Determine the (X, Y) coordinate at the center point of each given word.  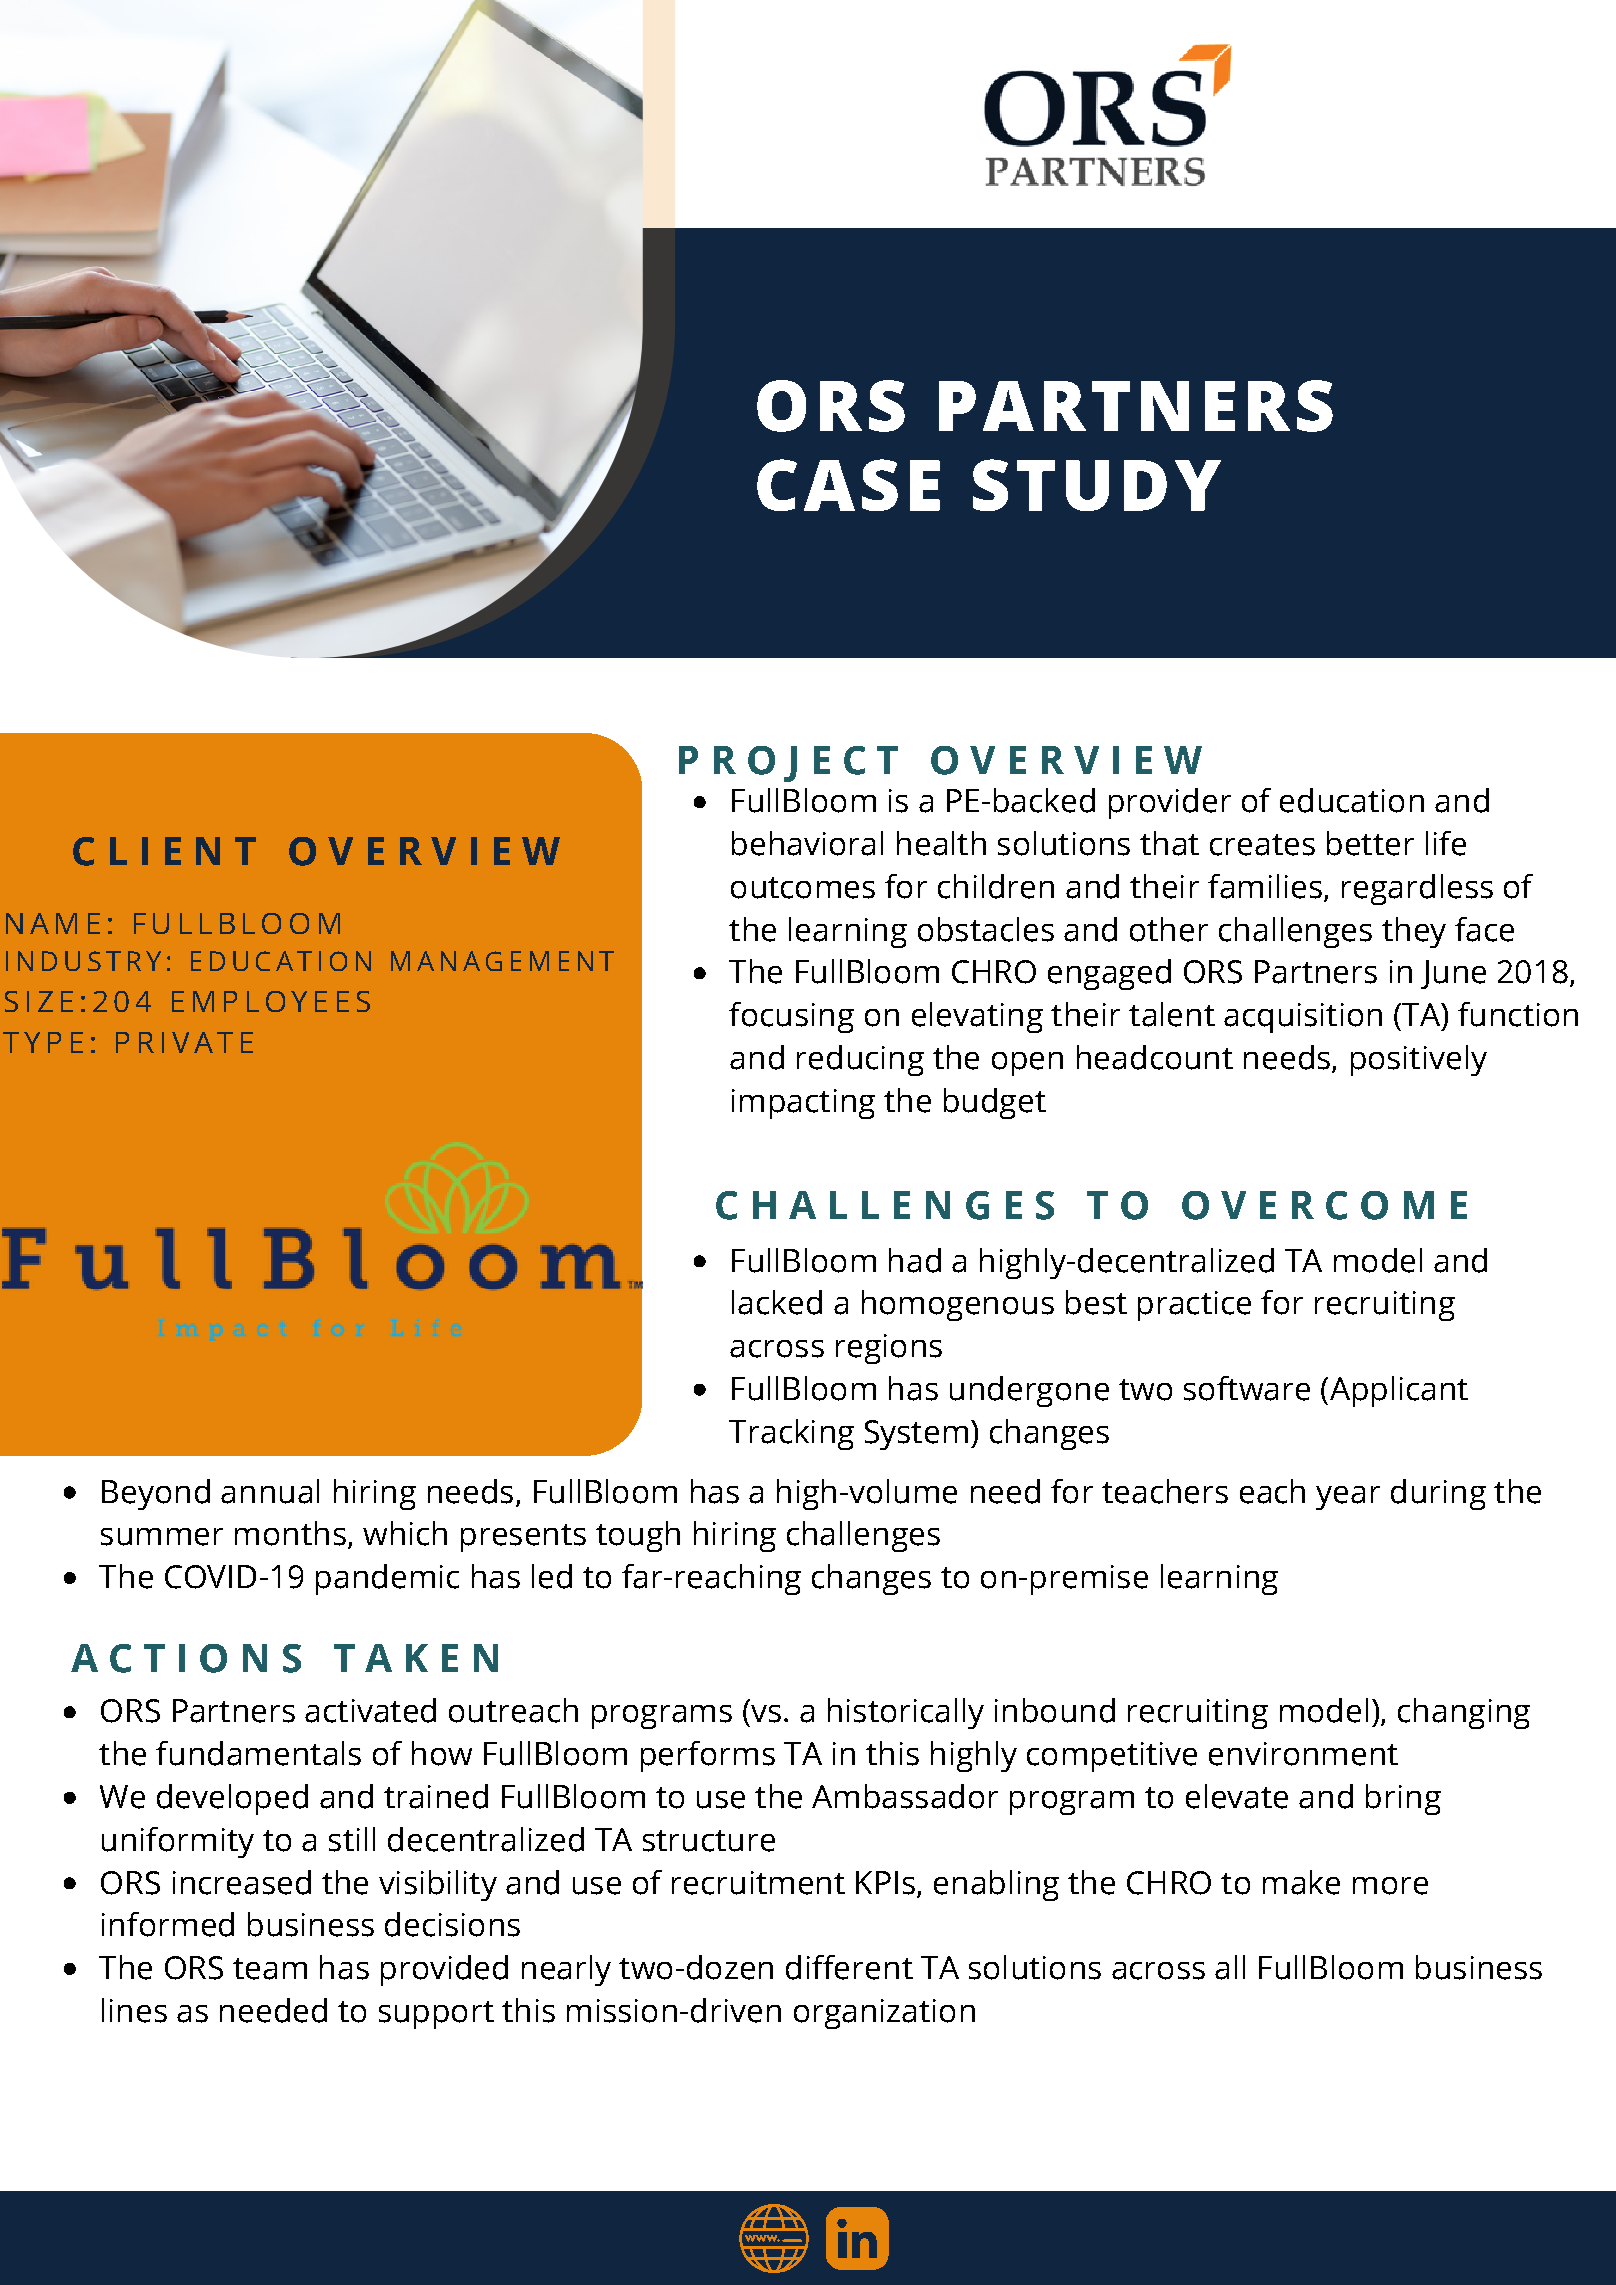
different (849, 1967)
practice (1194, 1306)
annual (270, 1491)
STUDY (1097, 485)
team (270, 1969)
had (915, 1260)
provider (1170, 803)
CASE (848, 485)
